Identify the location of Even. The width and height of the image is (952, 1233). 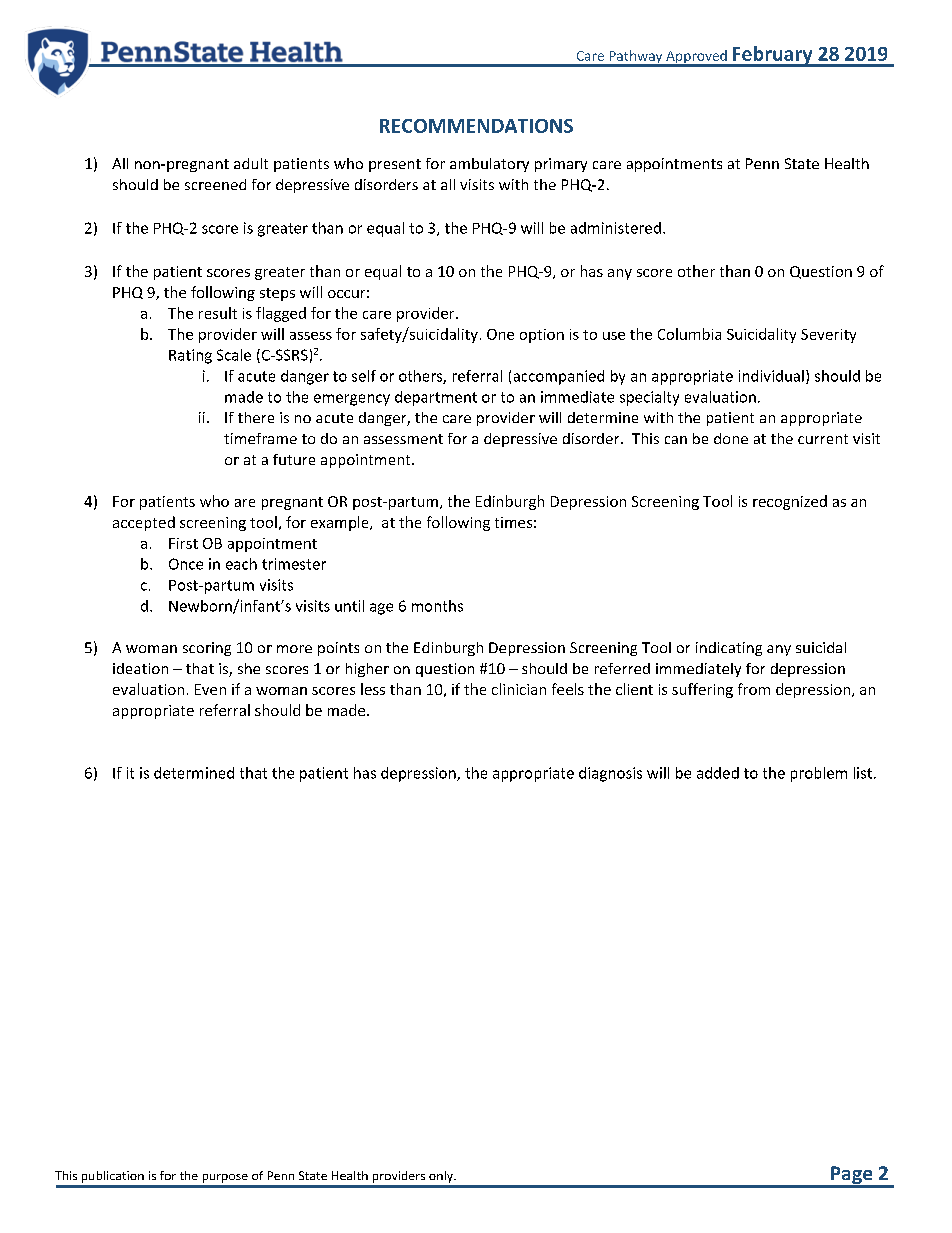
(210, 689).
